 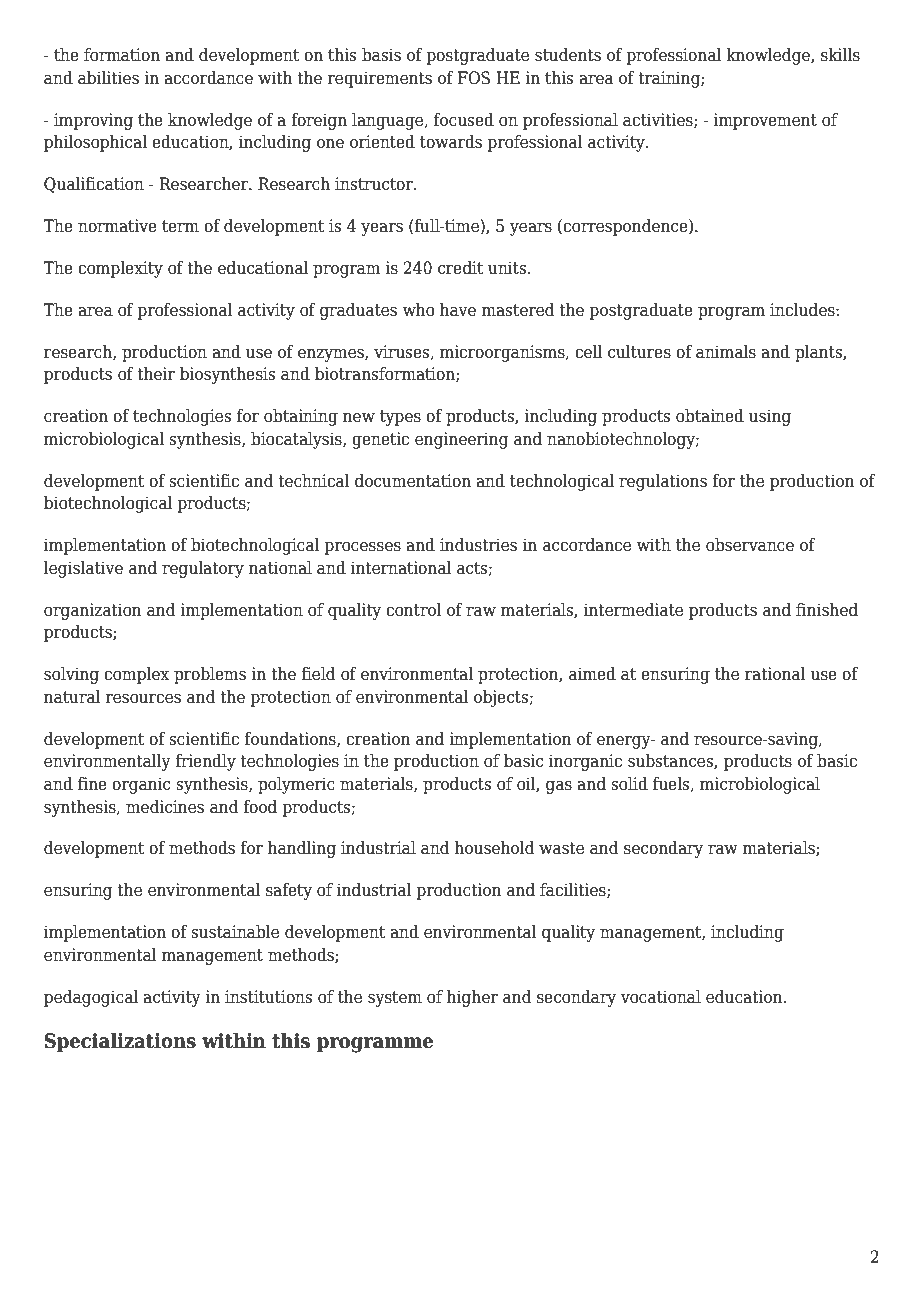 What do you see at coordinates (726, 352) in the screenshot?
I see `animals` at bounding box center [726, 352].
